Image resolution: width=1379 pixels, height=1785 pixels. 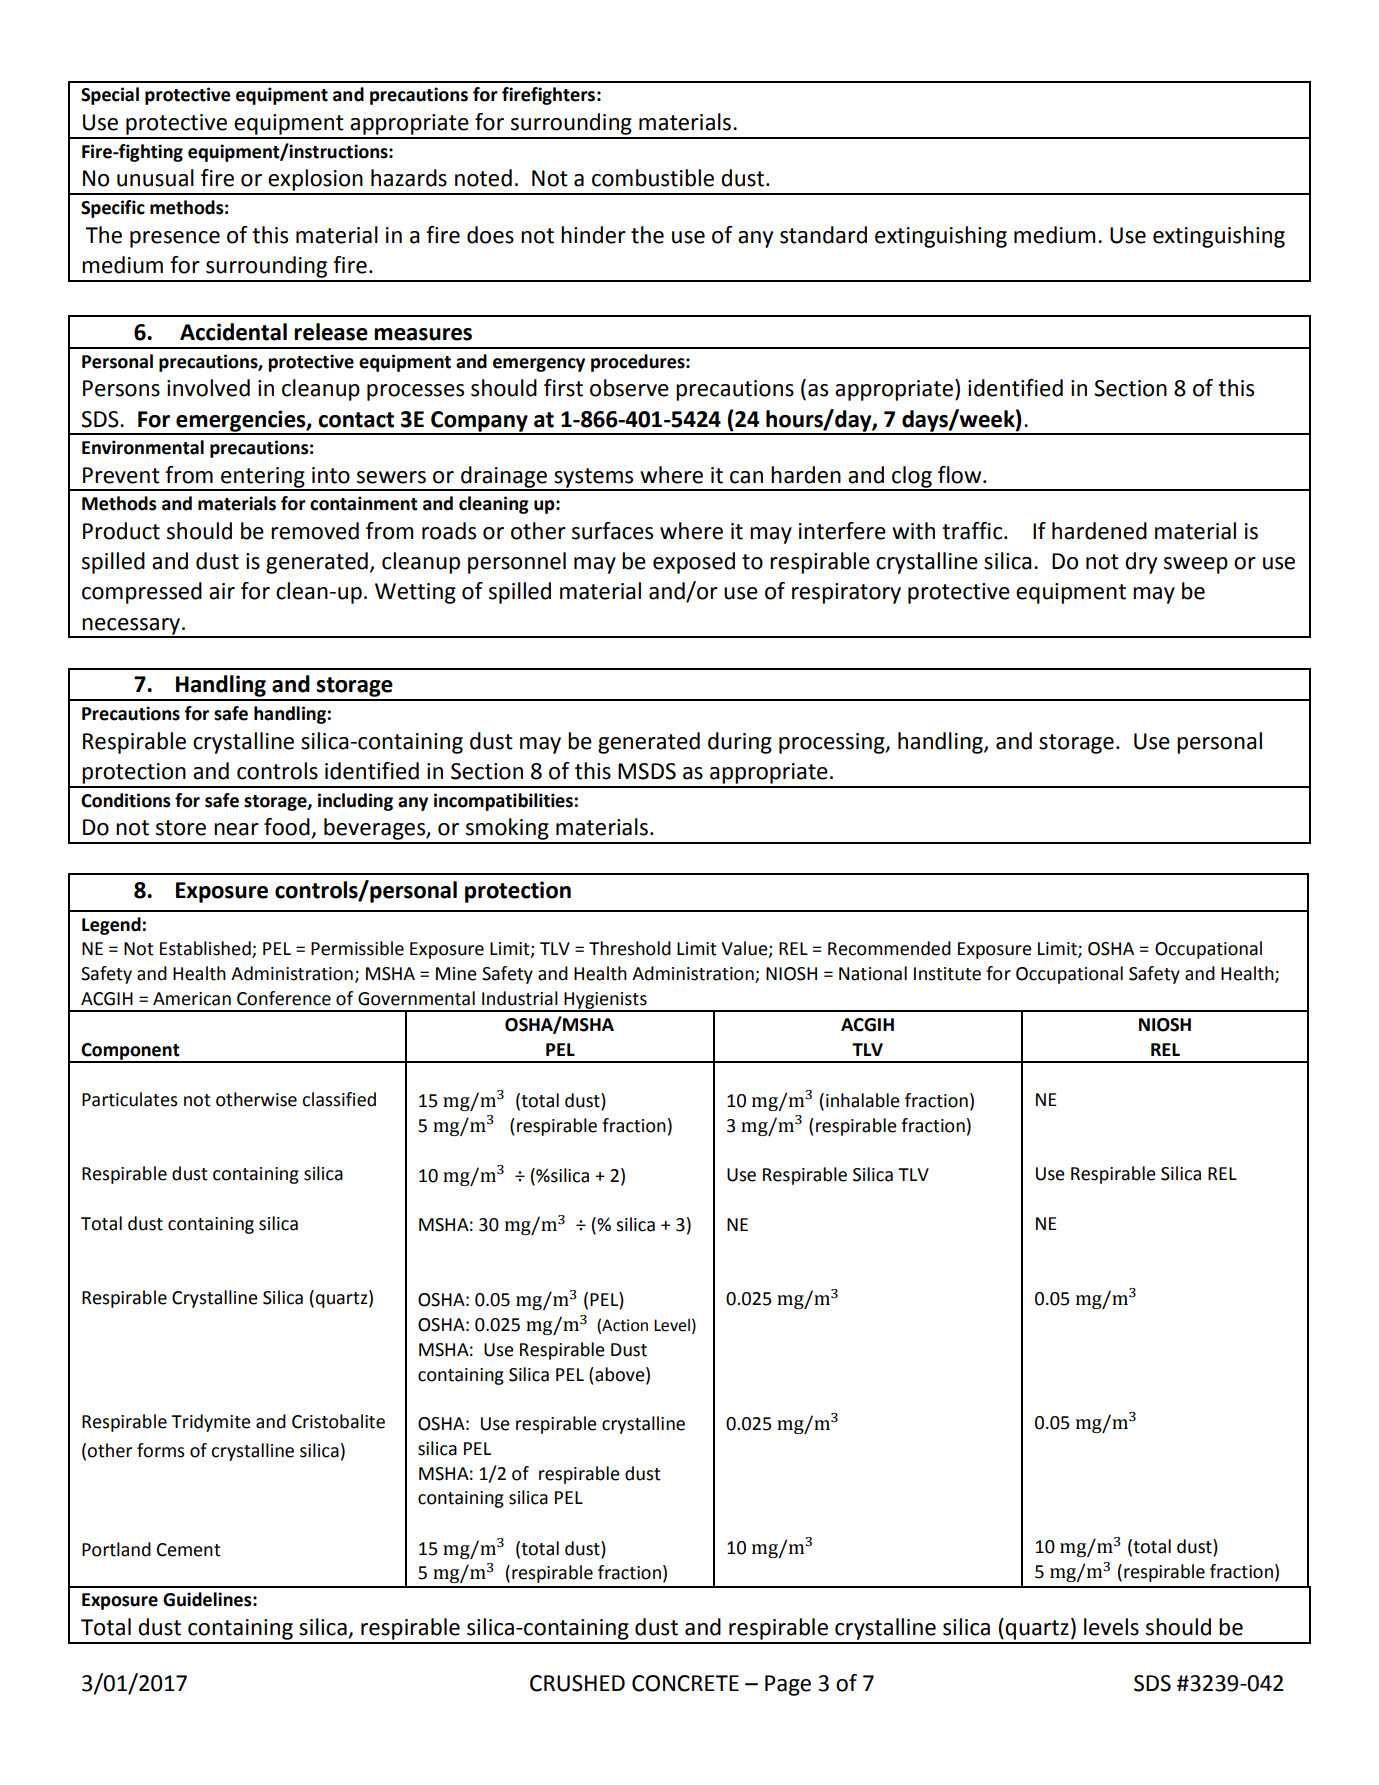 I want to click on Hygienists, so click(x=605, y=1001).
